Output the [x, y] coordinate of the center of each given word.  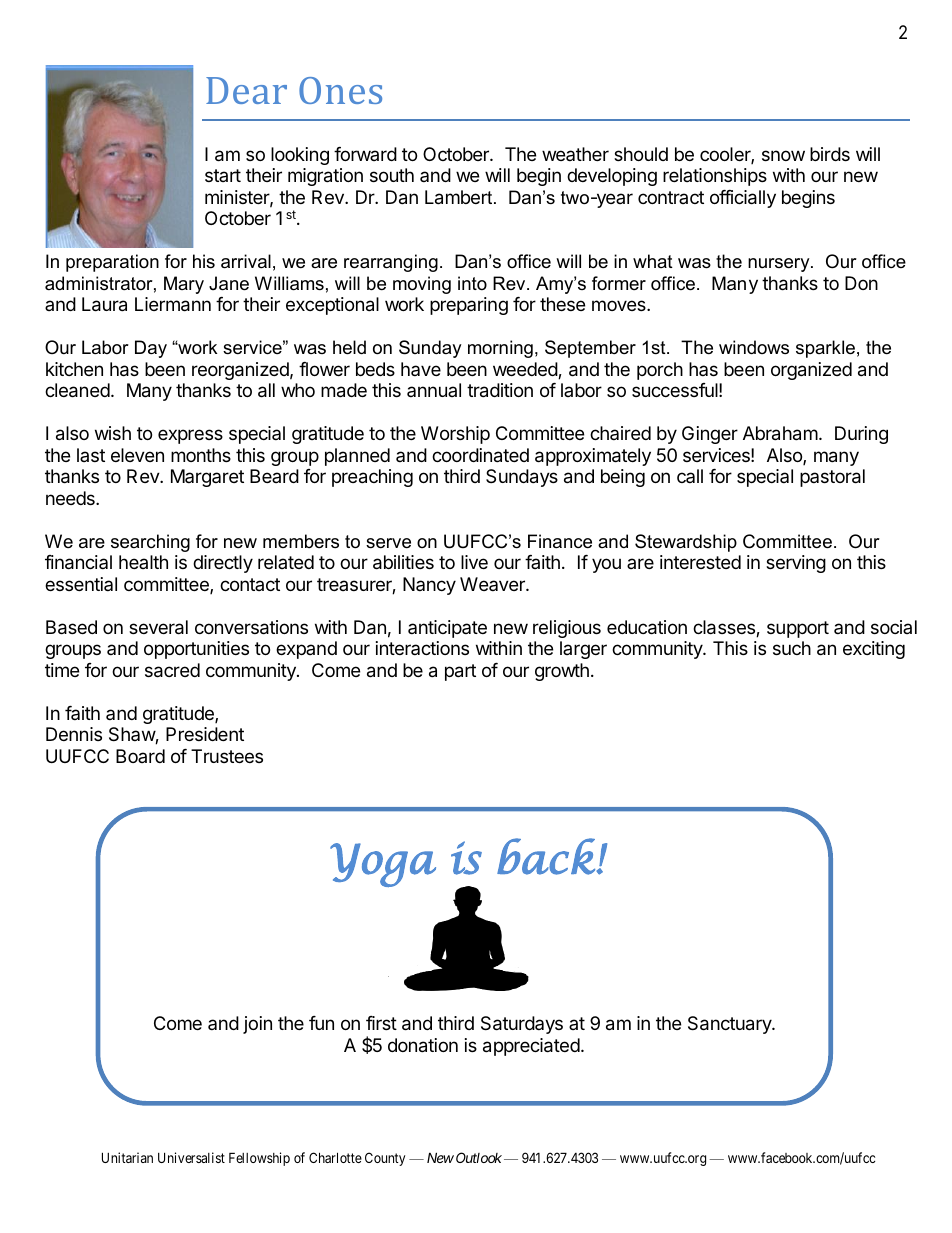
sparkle [825, 349]
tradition [500, 390]
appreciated [531, 1047]
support [798, 629]
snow [783, 155]
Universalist [191, 1157]
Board [140, 756]
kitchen [74, 369]
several [158, 627]
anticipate [447, 629]
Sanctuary [730, 1025]
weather [575, 154]
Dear [246, 90]
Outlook [479, 1157]
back [547, 856]
